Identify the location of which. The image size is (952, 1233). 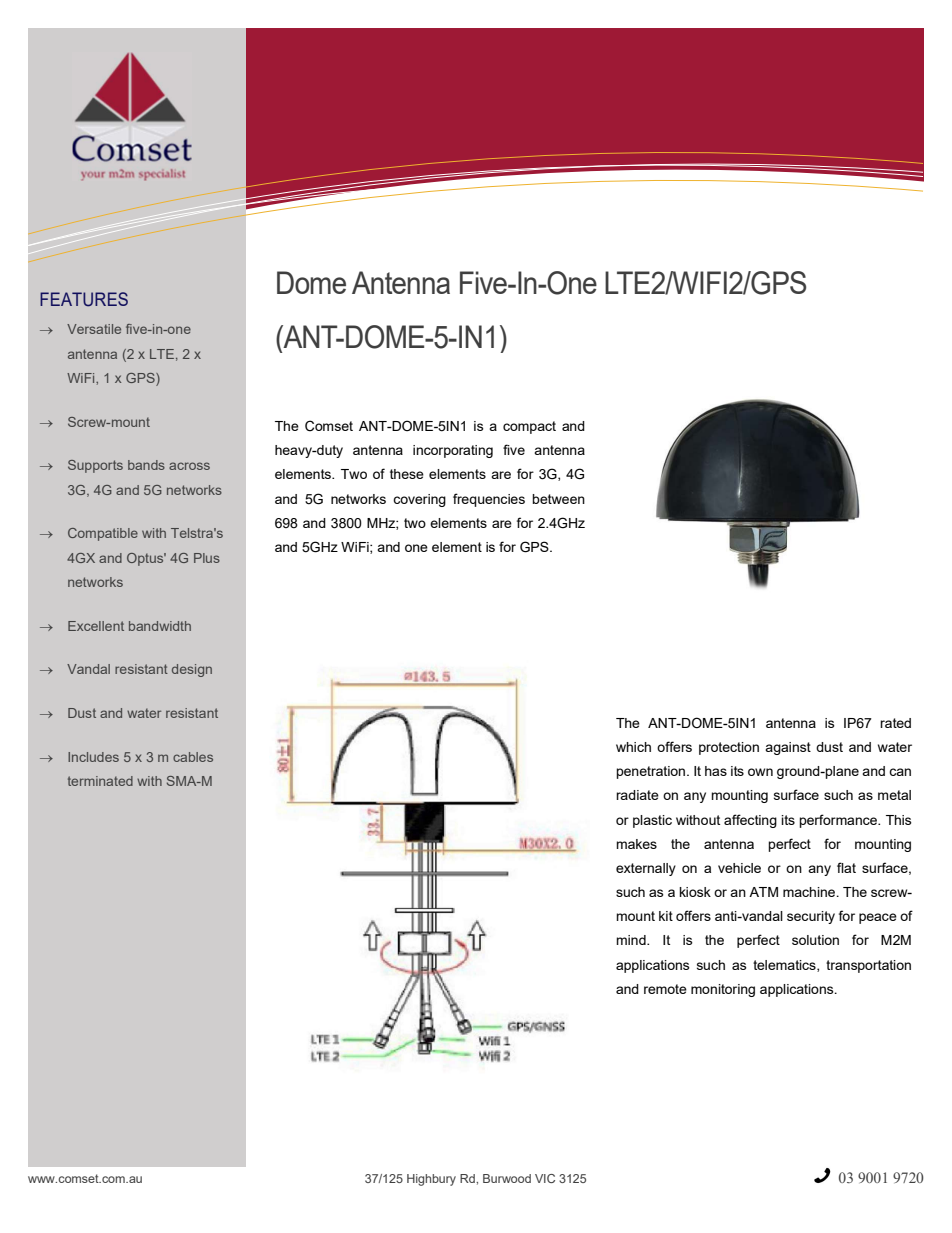
(633, 747).
